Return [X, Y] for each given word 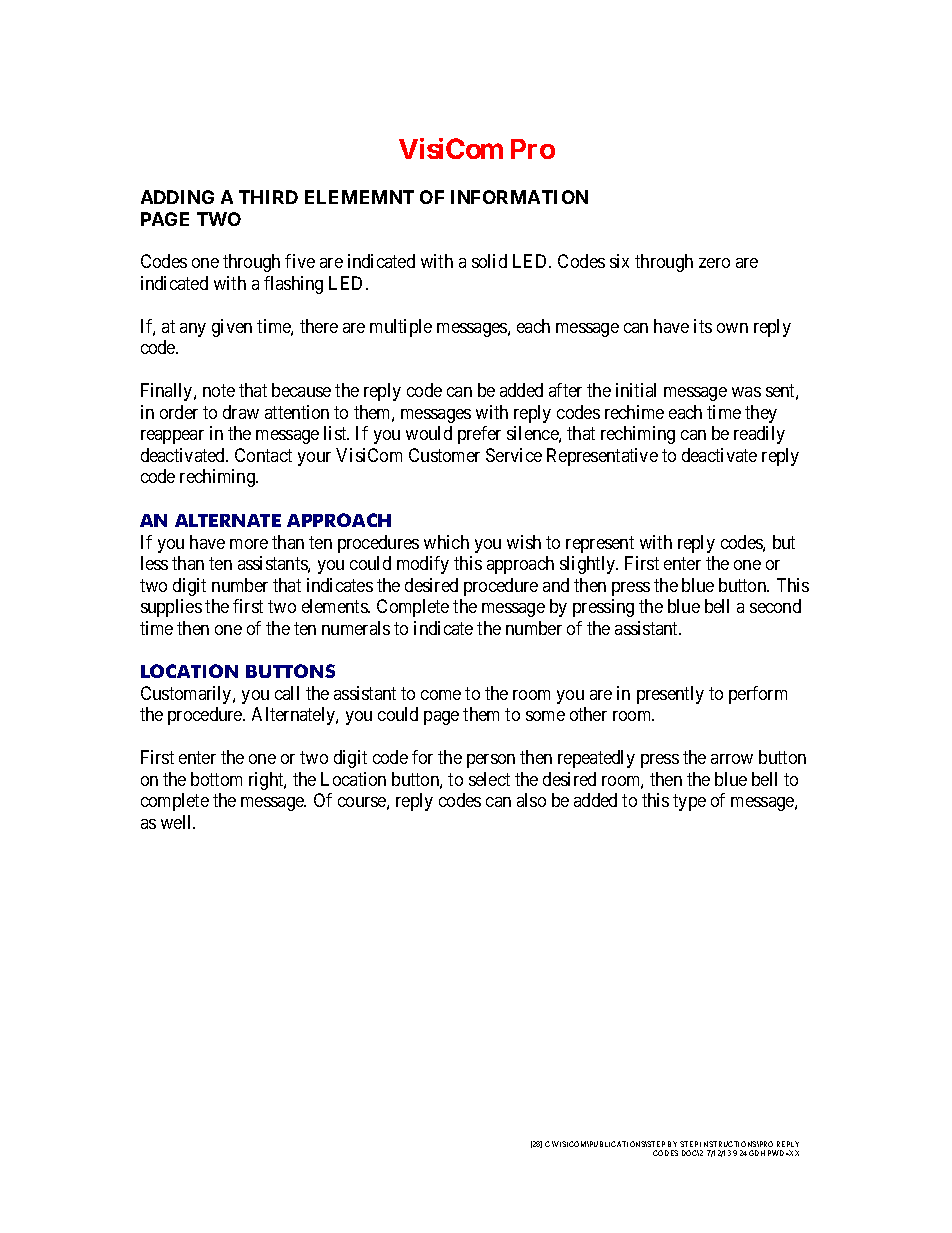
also [531, 800]
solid [489, 261]
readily [759, 435]
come [441, 695]
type [689, 803]
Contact [263, 455]
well [177, 822]
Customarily [187, 695]
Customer [444, 455]
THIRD [268, 197]
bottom [216, 779]
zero [714, 263]
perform [758, 695]
